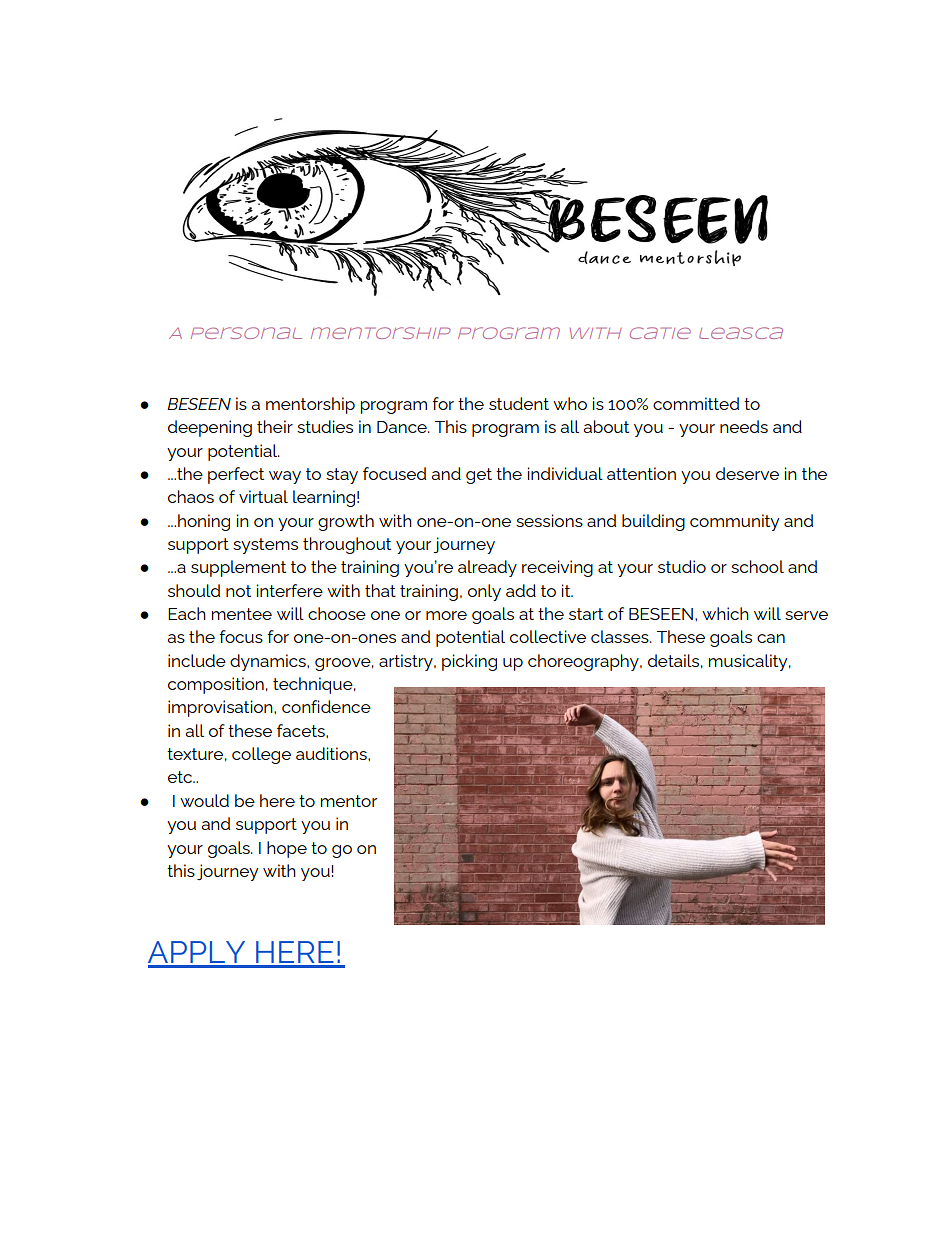  What do you see at coordinates (469, 662) in the image?
I see `picking` at bounding box center [469, 662].
